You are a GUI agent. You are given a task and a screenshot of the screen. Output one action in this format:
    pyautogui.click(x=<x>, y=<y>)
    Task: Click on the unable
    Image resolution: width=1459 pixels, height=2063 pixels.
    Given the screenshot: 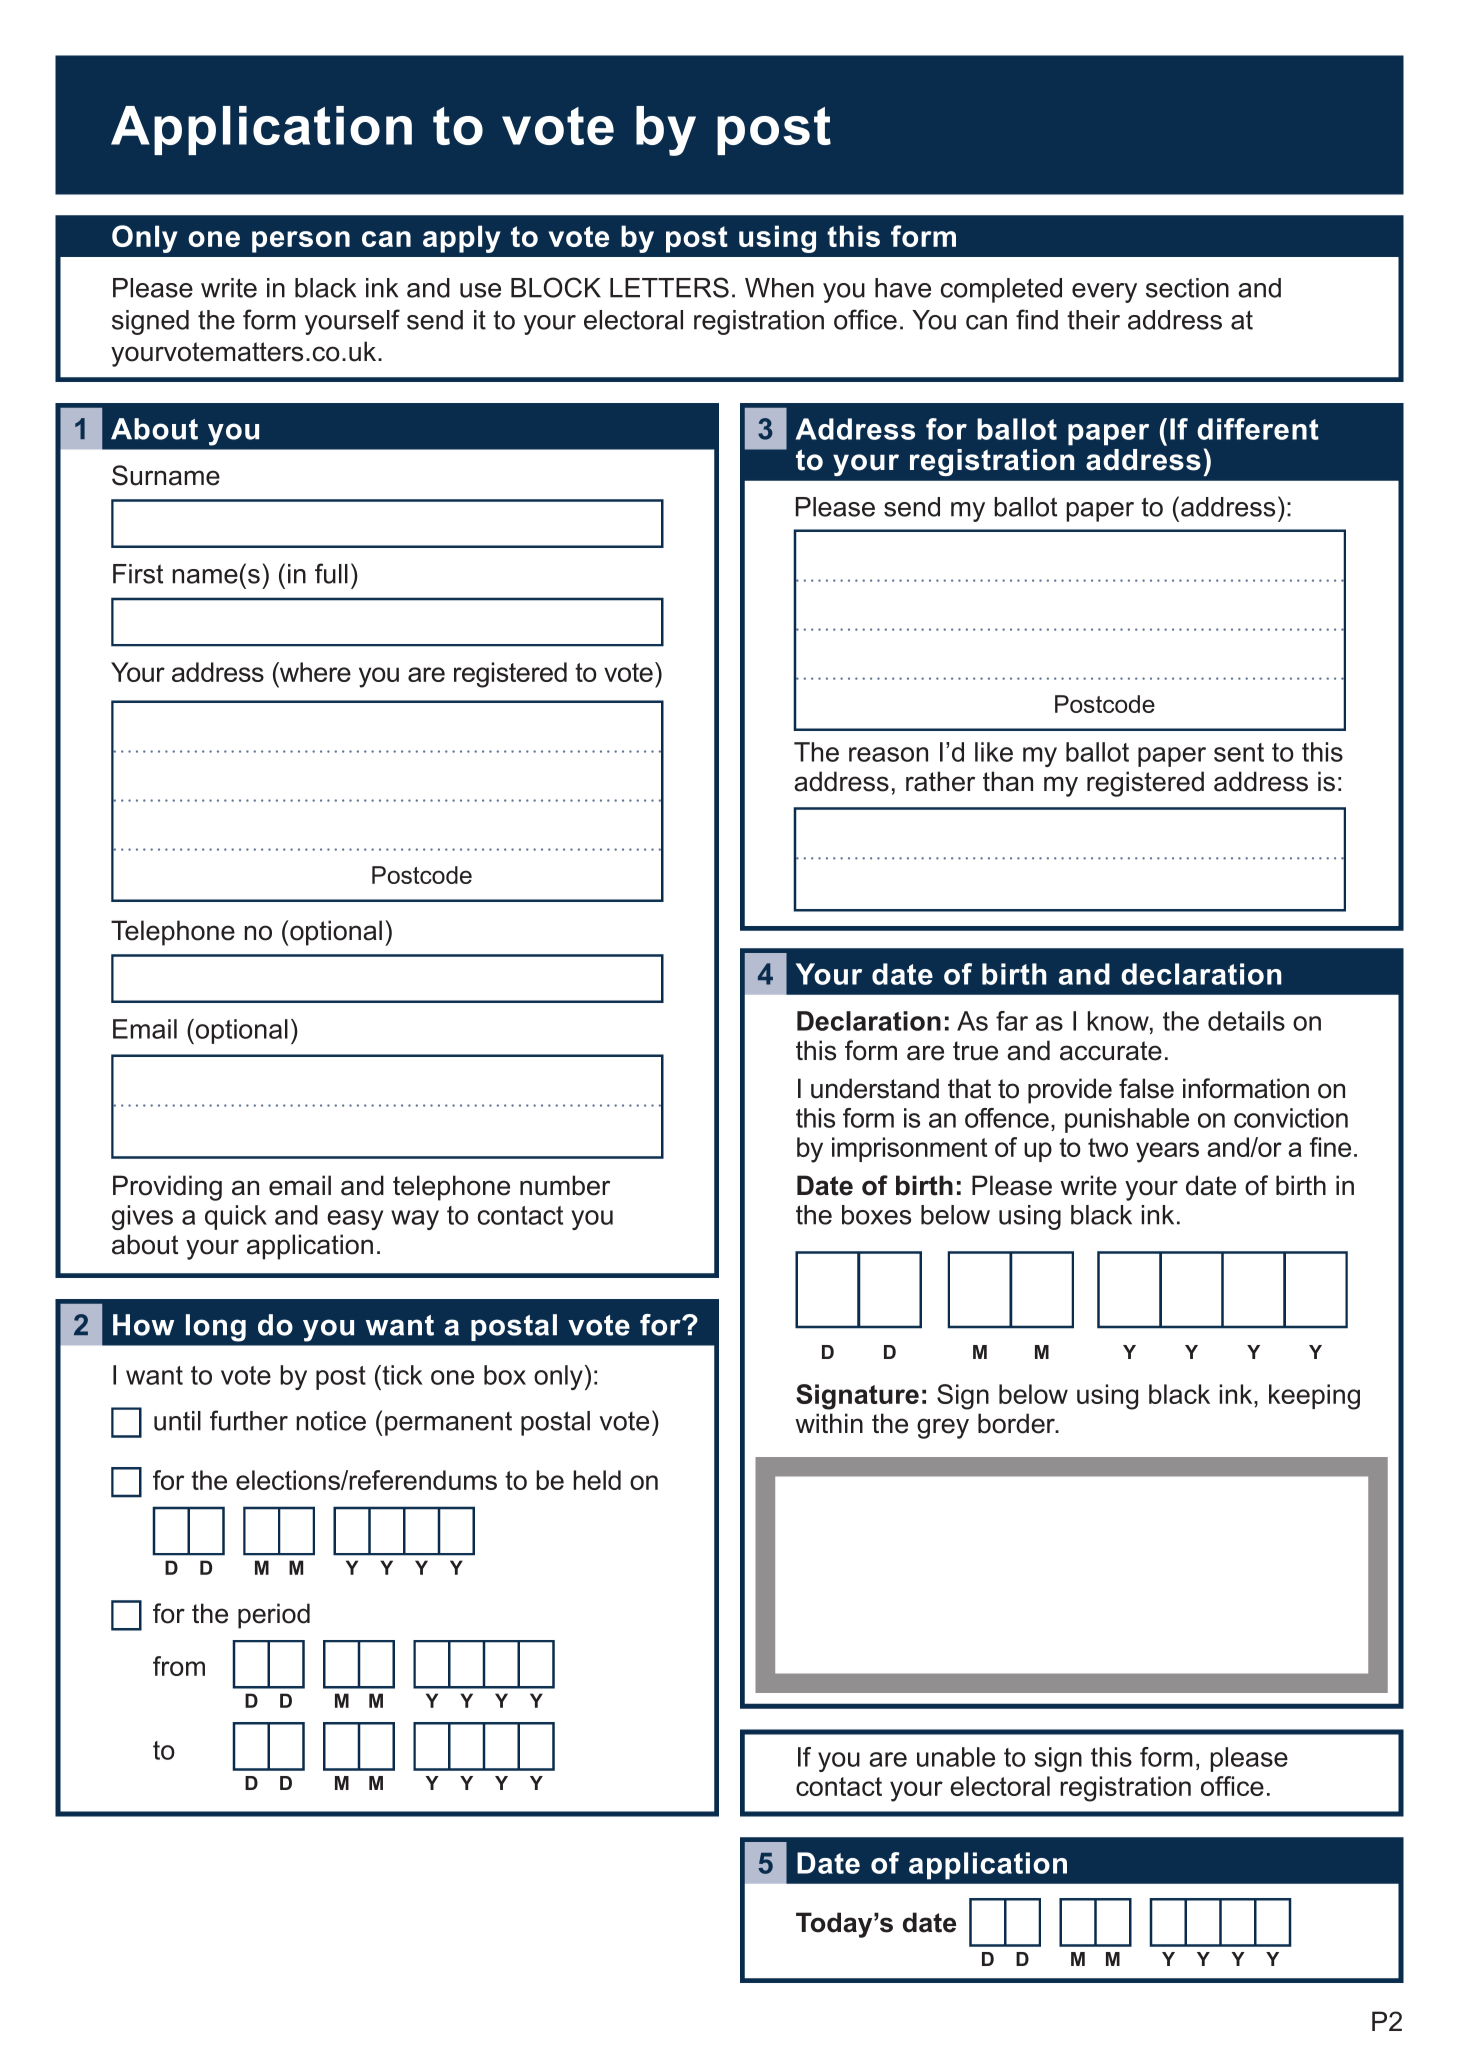 What is the action you would take?
    pyautogui.click(x=956, y=1757)
